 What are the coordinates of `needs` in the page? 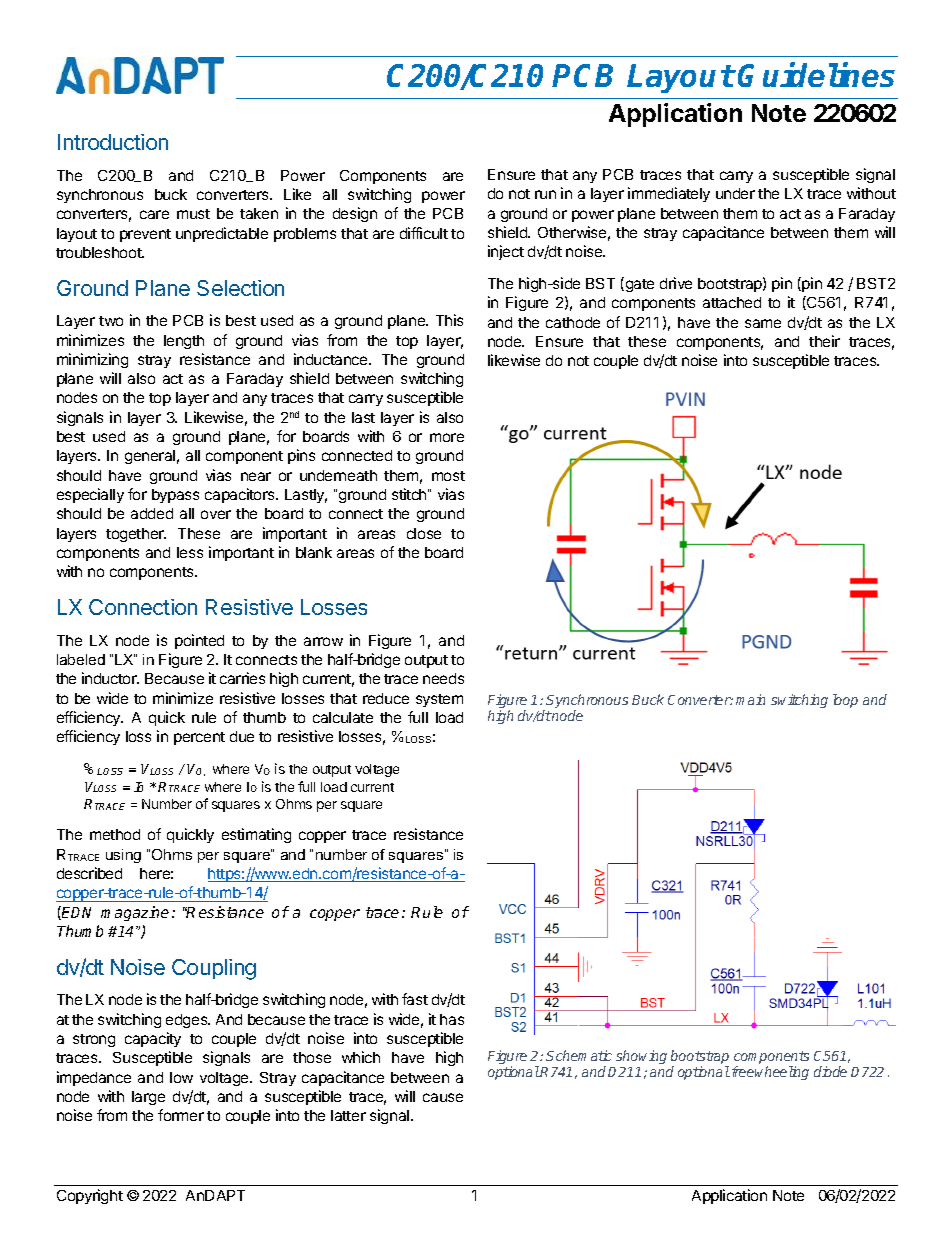 It's located at (443, 678).
